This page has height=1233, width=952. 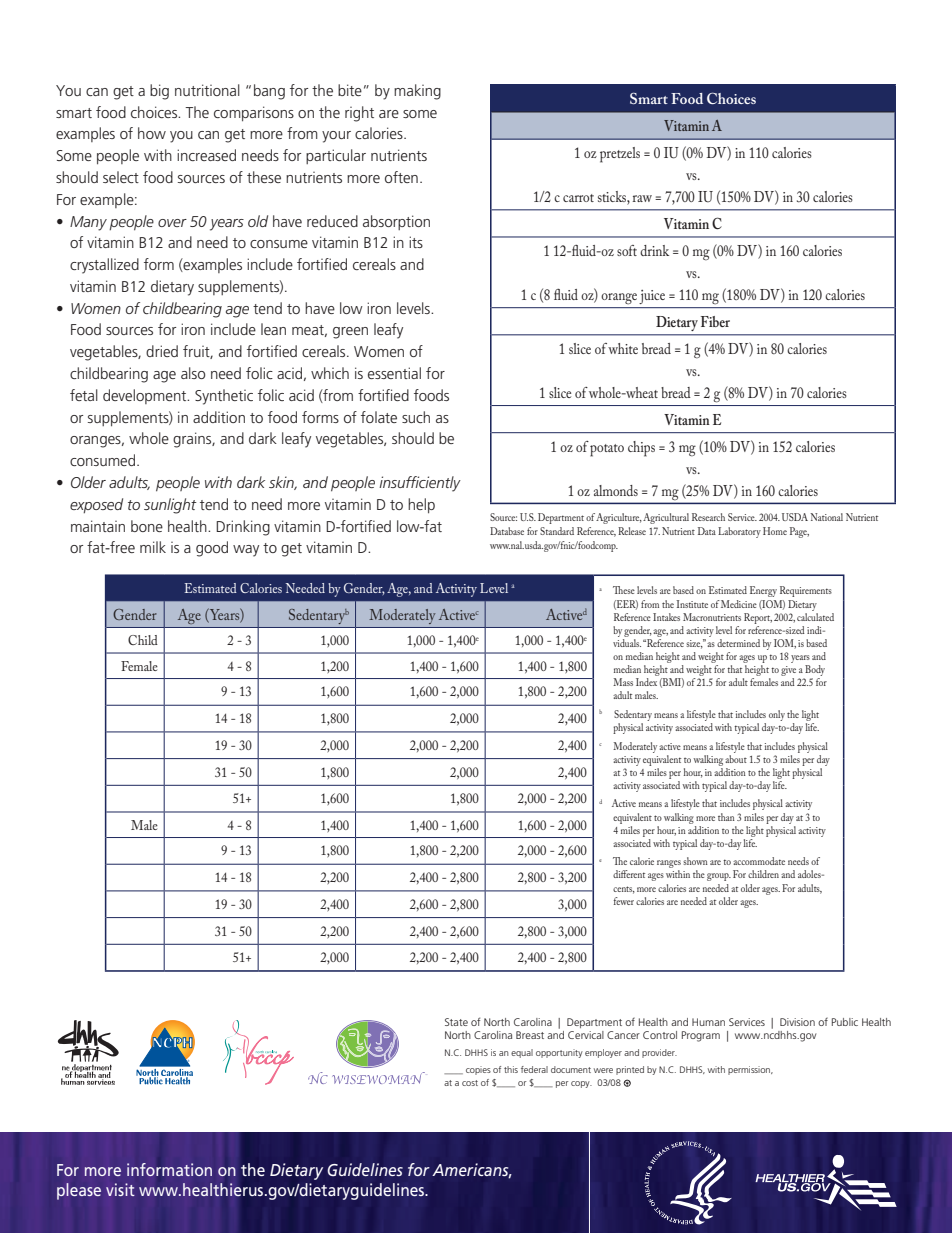 I want to click on such, so click(x=416, y=417).
